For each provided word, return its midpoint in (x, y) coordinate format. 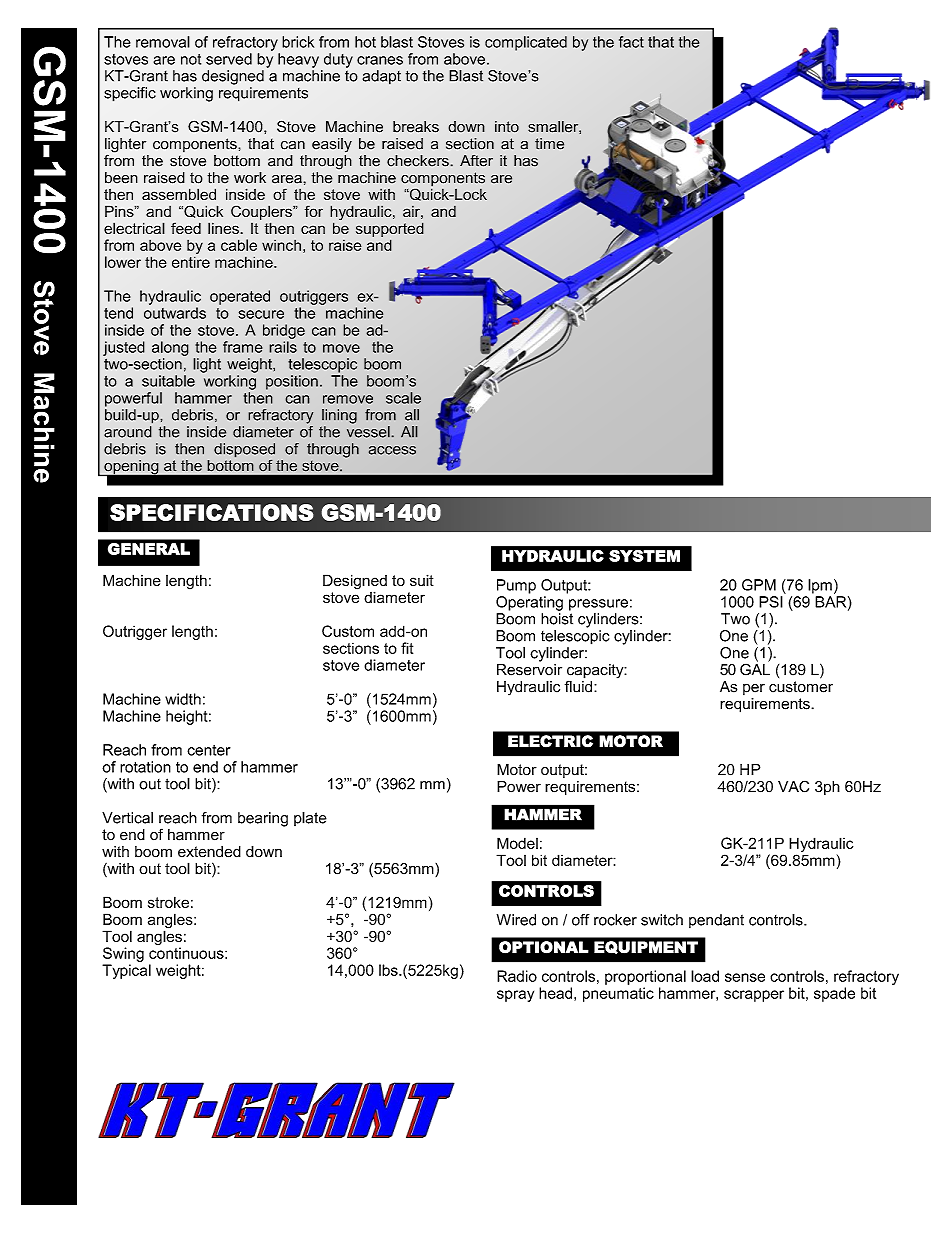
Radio (517, 976)
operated (240, 297)
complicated (526, 43)
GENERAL (149, 549)
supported (390, 229)
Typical (126, 971)
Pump (516, 586)
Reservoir (529, 668)
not (191, 59)
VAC (793, 786)
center (209, 750)
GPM (759, 585)
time (549, 144)
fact (631, 42)
